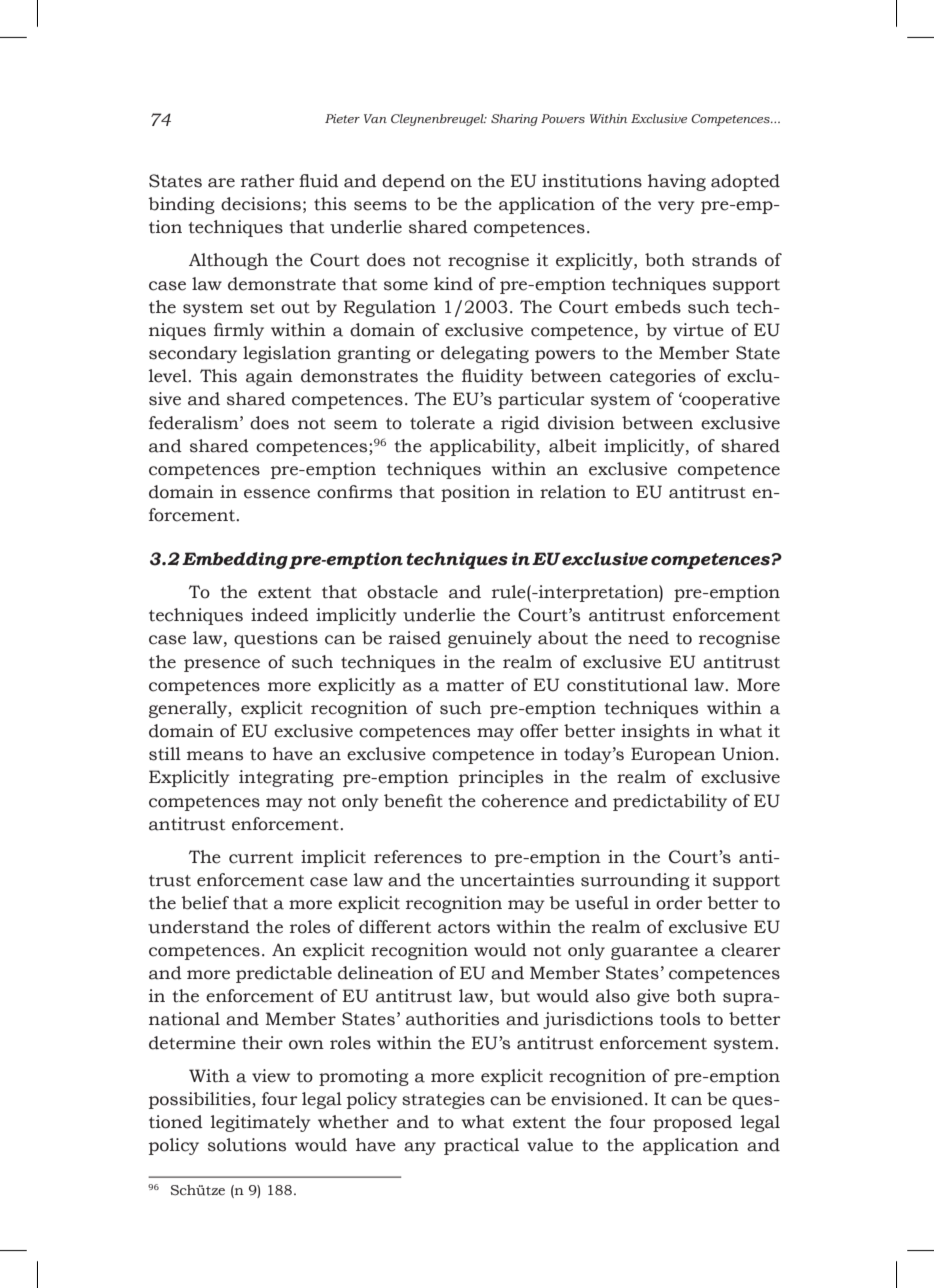 Image resolution: width=934 pixels, height=1288 pixels. I want to click on presence, so click(222, 665).
